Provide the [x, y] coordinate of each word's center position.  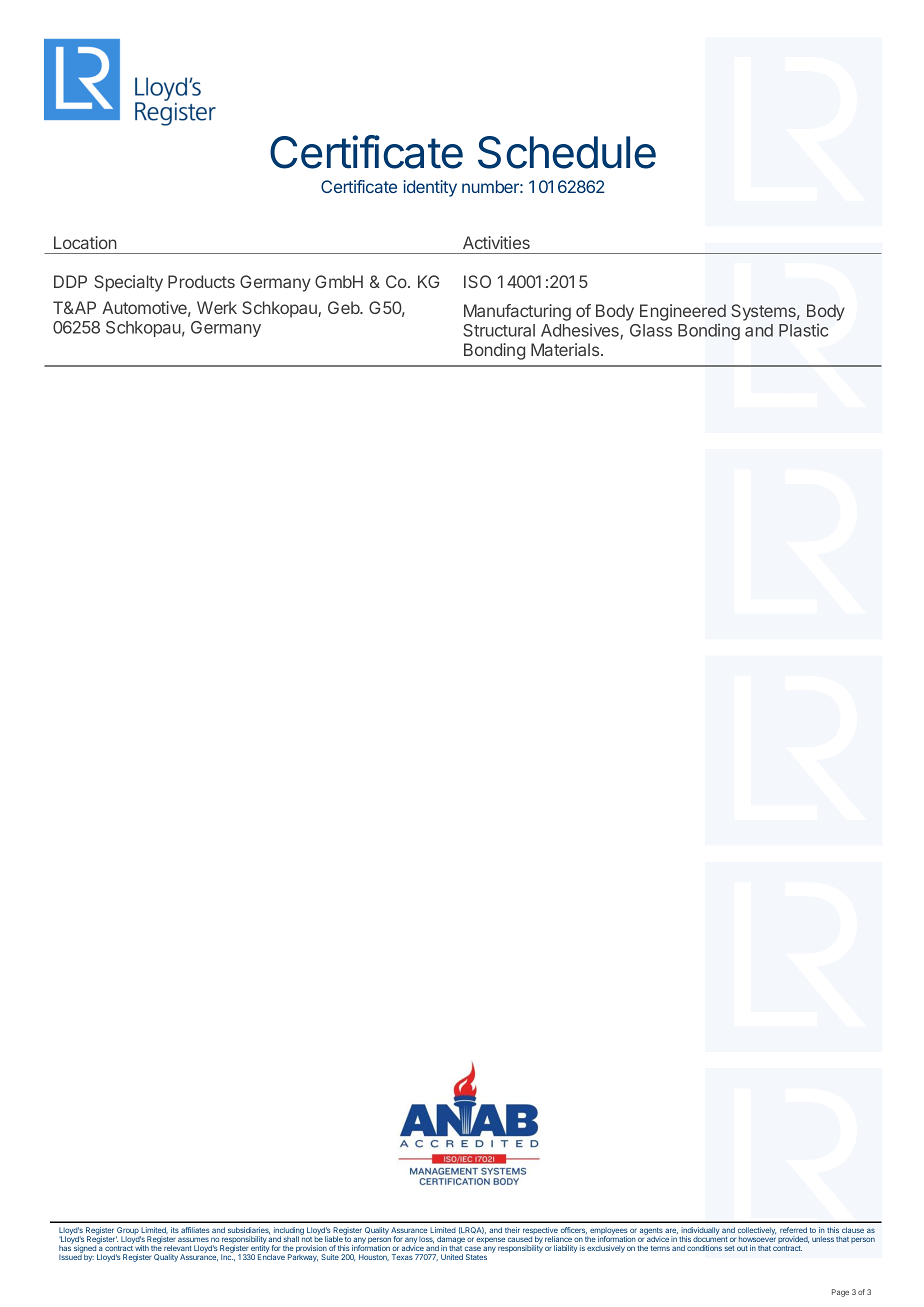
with [142, 1248]
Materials [565, 349]
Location [85, 242]
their [512, 1230]
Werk [217, 307]
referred [793, 1230]
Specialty [128, 283]
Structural [499, 330]
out [742, 1248]
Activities [496, 242]
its [175, 1230]
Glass [651, 330]
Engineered [683, 312]
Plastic [803, 330]
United [452, 1257]
